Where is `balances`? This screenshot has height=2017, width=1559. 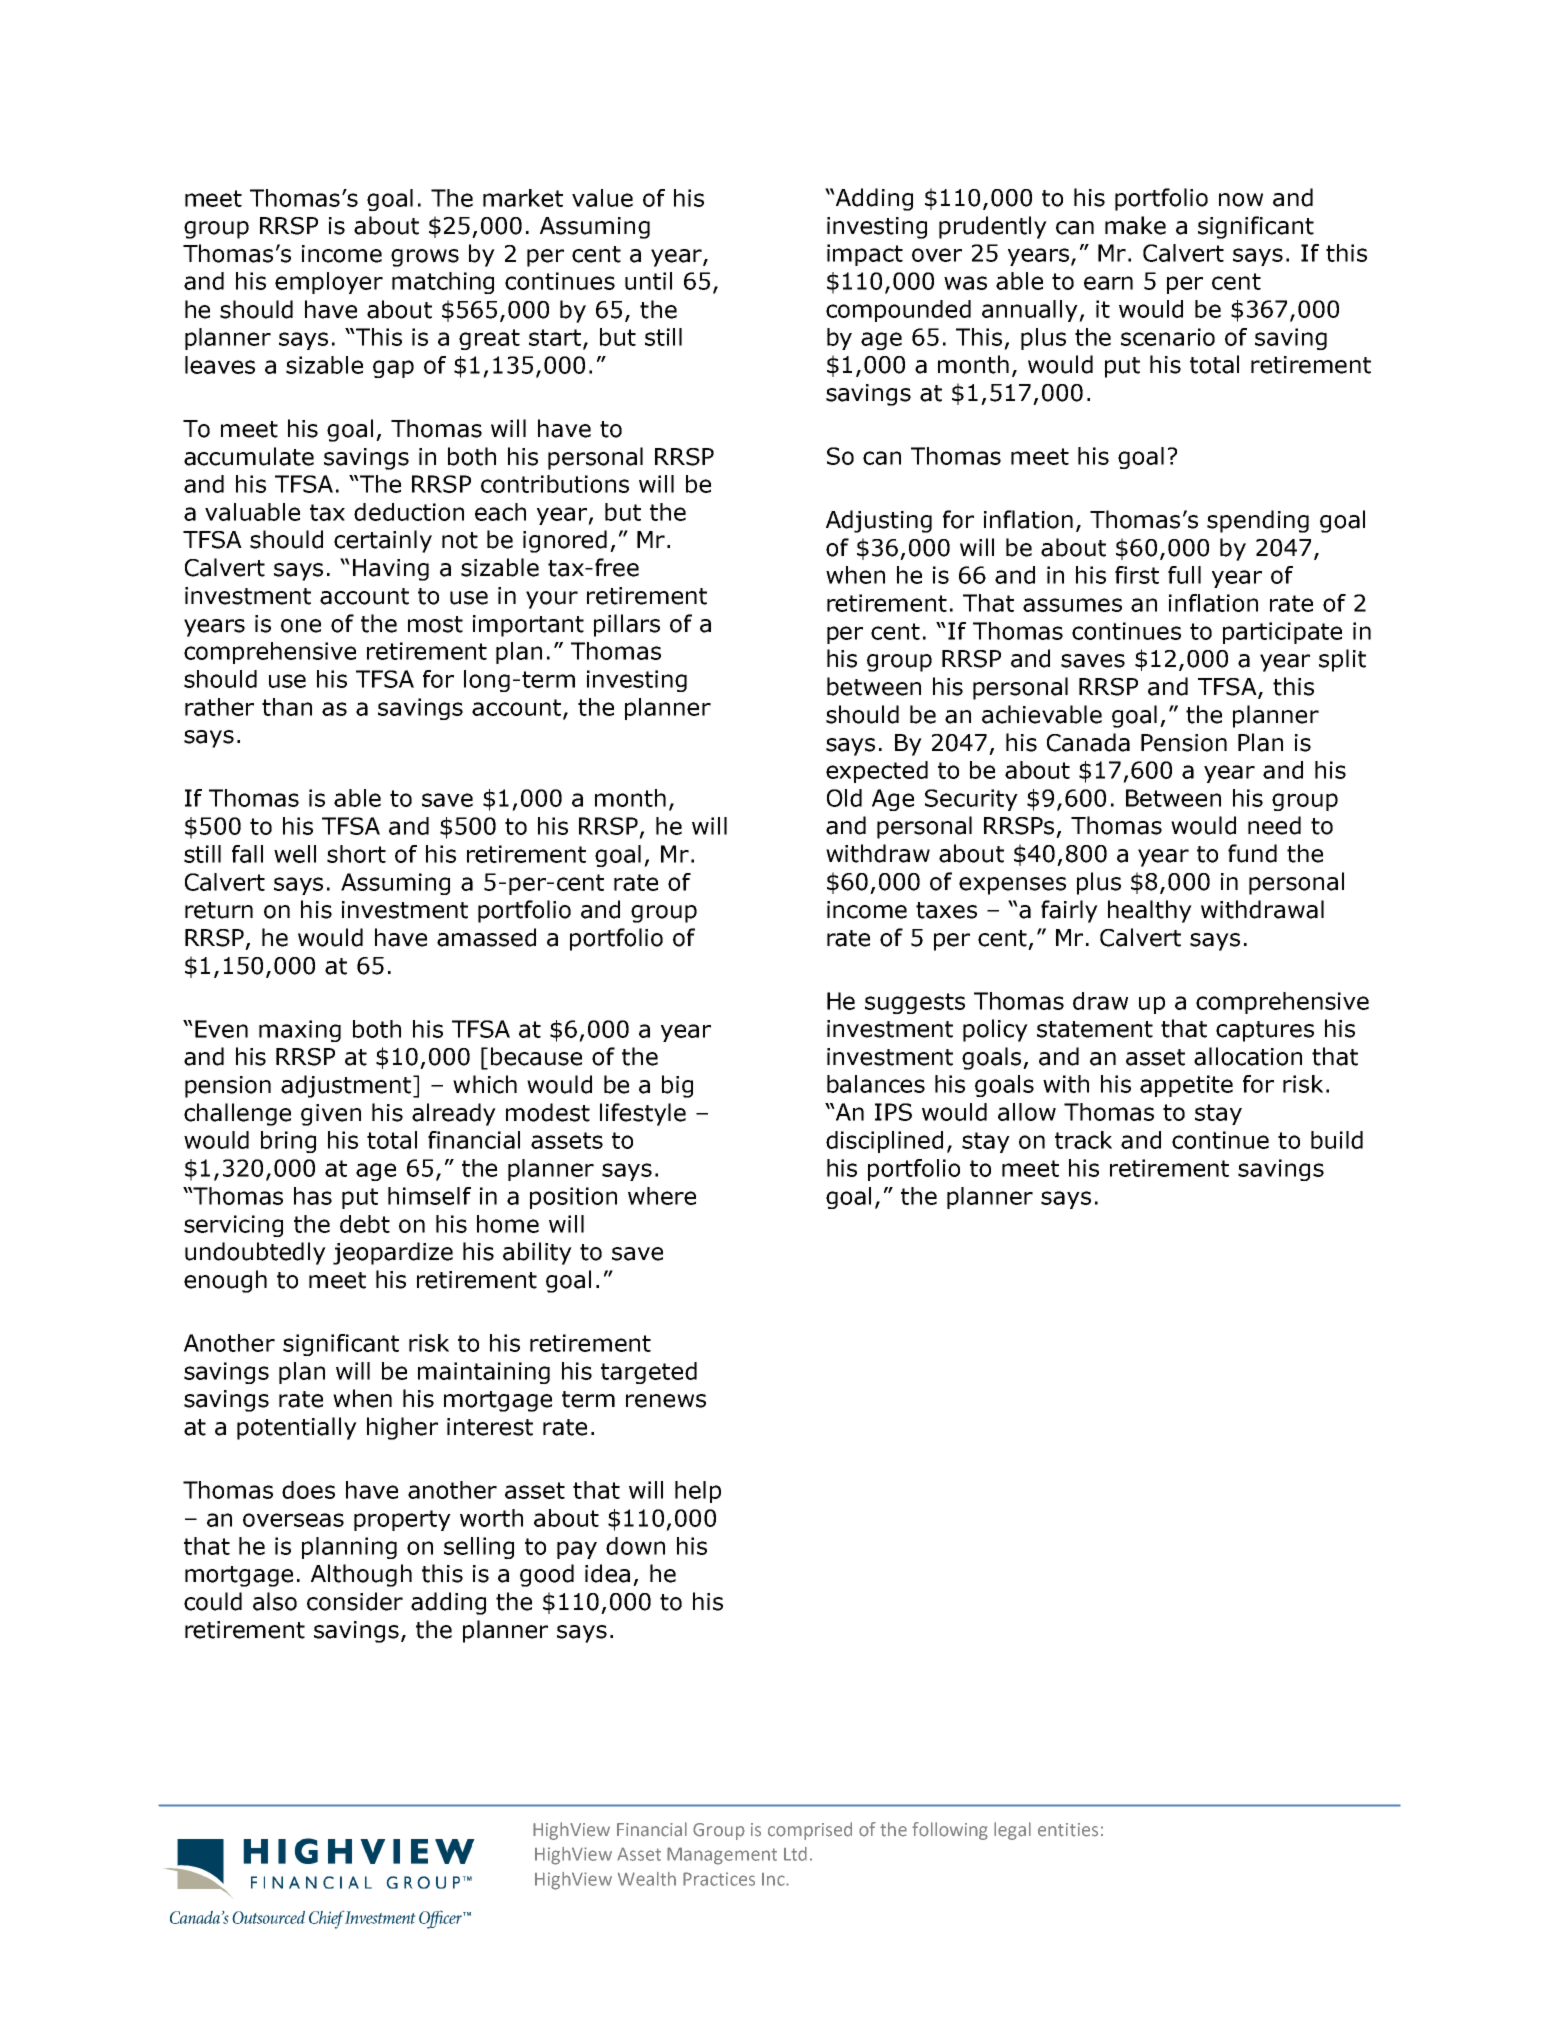
balances is located at coordinates (876, 1084).
